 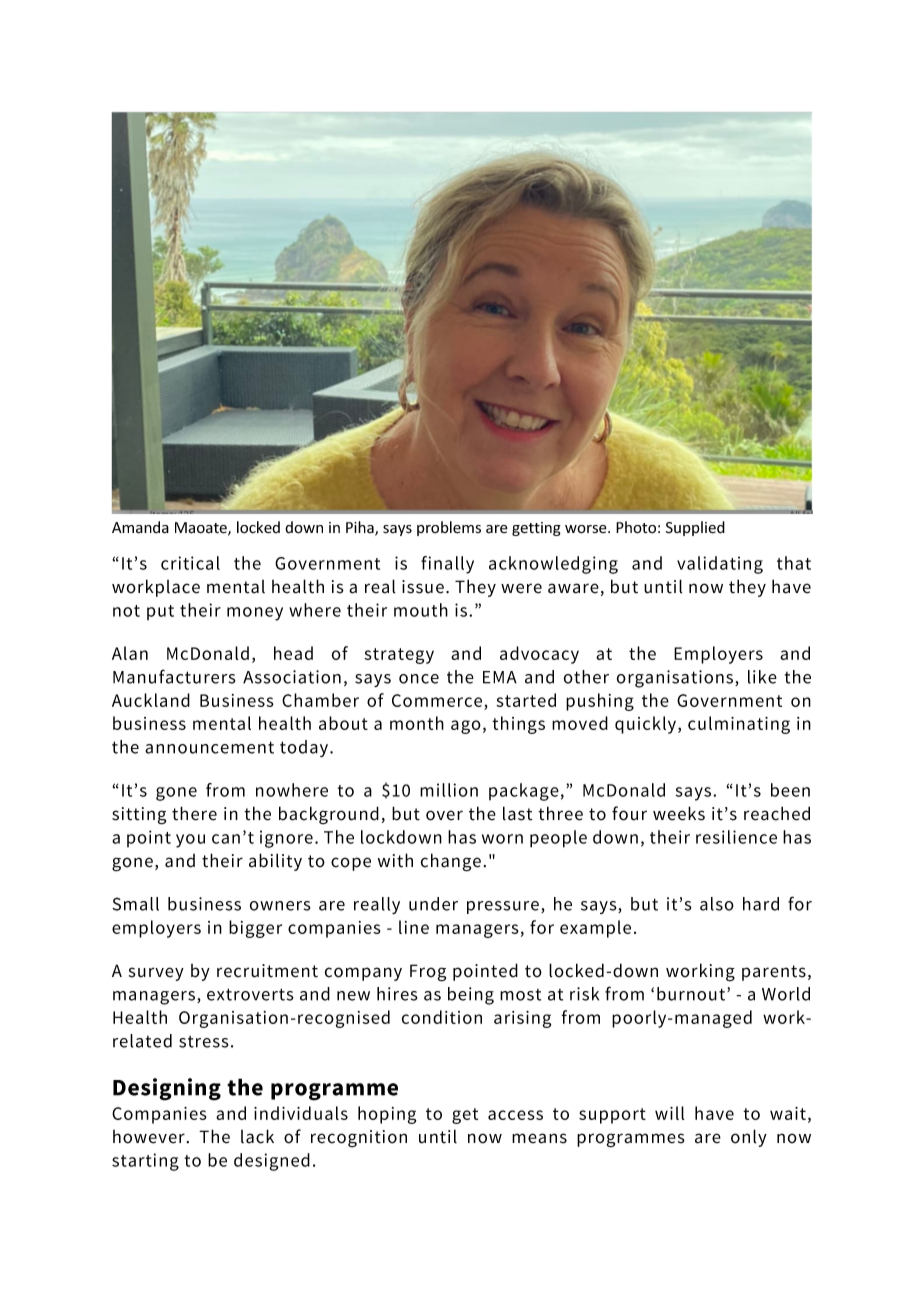 I want to click on bigger, so click(x=255, y=929).
